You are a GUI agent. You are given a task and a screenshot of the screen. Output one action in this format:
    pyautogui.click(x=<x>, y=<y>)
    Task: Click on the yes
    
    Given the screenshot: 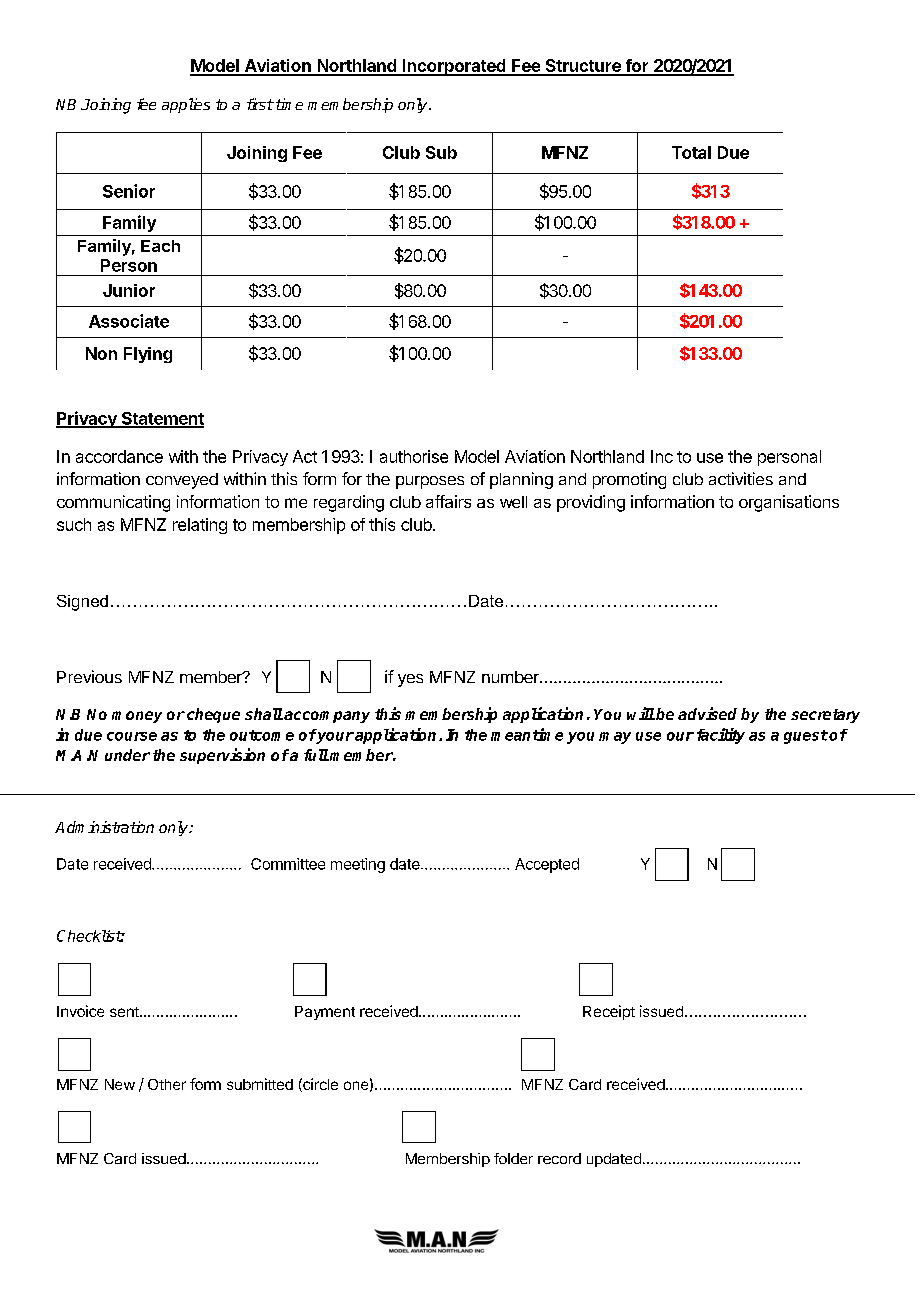 What is the action you would take?
    pyautogui.click(x=410, y=680)
